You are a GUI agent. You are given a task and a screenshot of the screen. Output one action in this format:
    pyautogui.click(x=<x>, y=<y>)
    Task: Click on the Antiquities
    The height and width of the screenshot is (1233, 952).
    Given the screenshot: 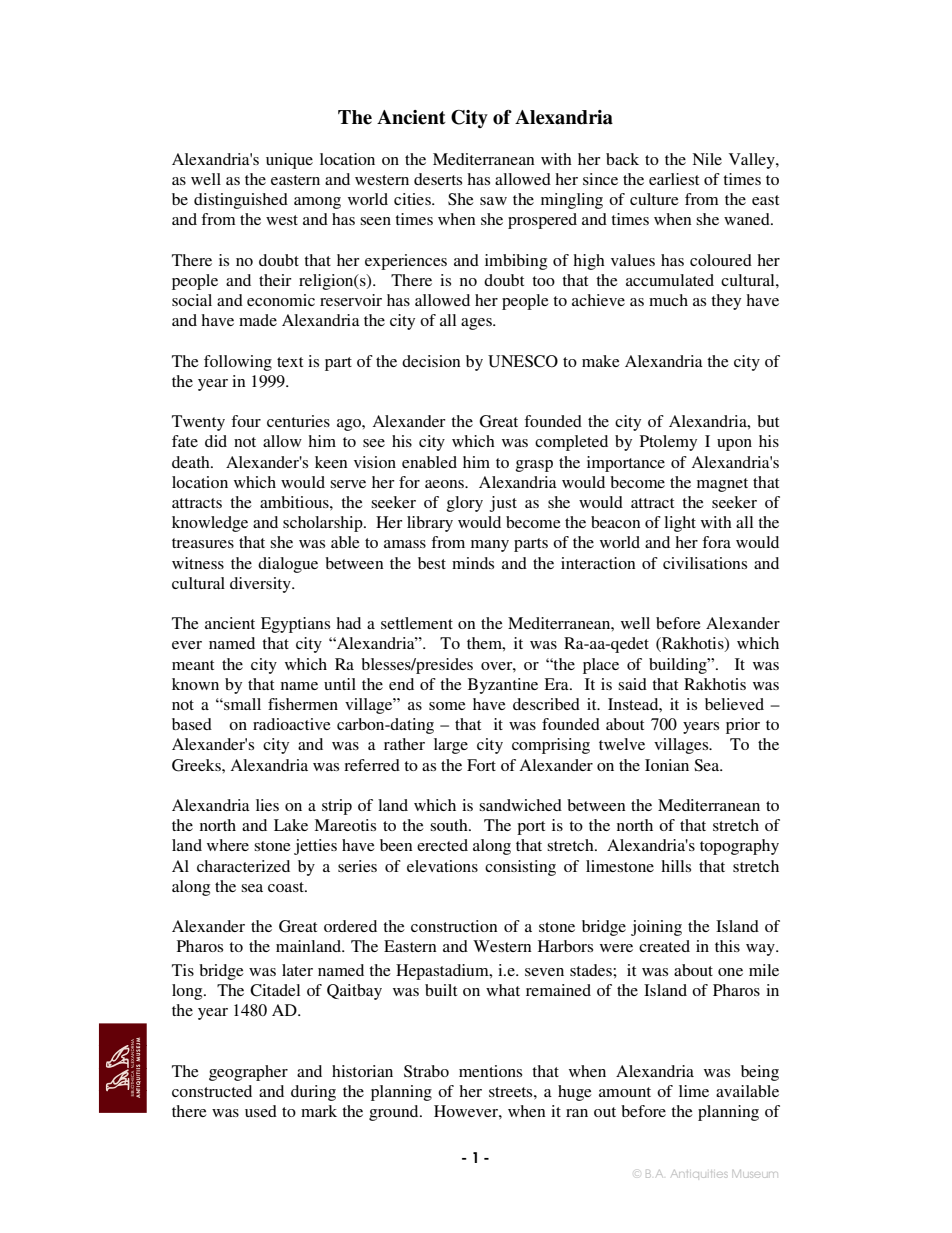 What is the action you would take?
    pyautogui.click(x=699, y=1174)
